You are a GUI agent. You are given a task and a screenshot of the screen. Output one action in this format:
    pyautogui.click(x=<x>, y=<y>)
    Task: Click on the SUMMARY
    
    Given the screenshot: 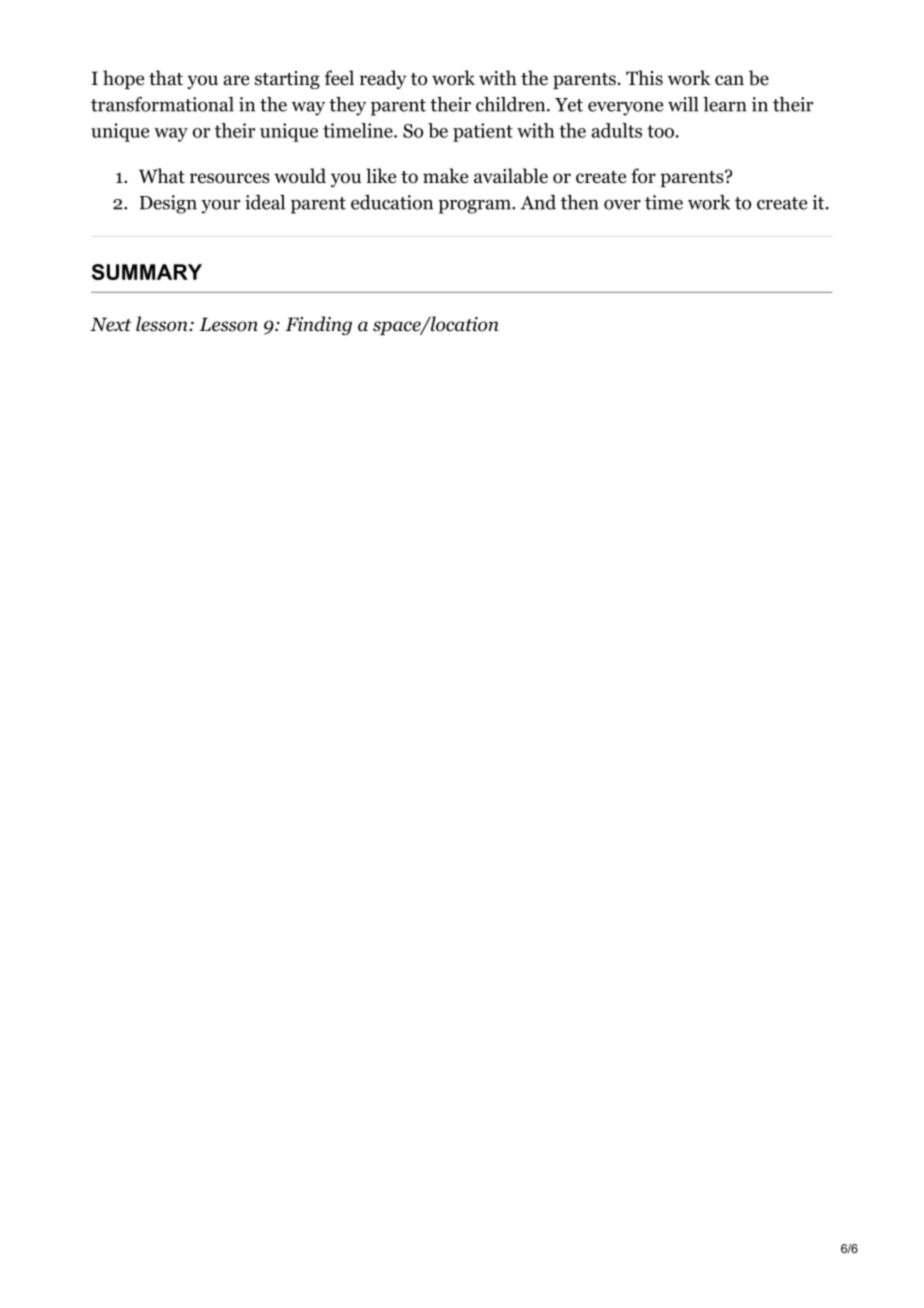 What is the action you would take?
    pyautogui.click(x=147, y=272)
